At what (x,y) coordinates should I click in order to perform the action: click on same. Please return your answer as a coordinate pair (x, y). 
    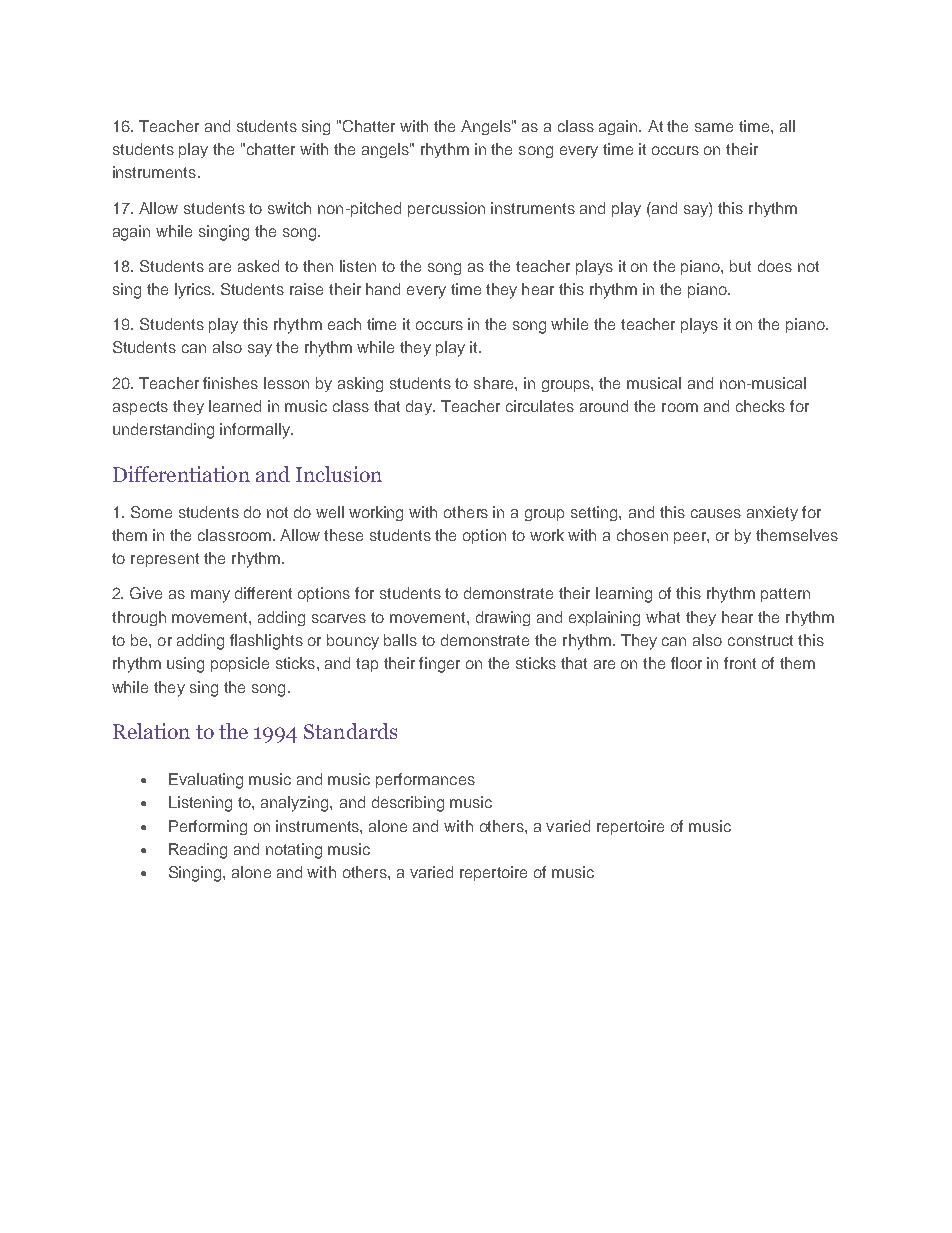
    Looking at the image, I should click on (714, 127).
